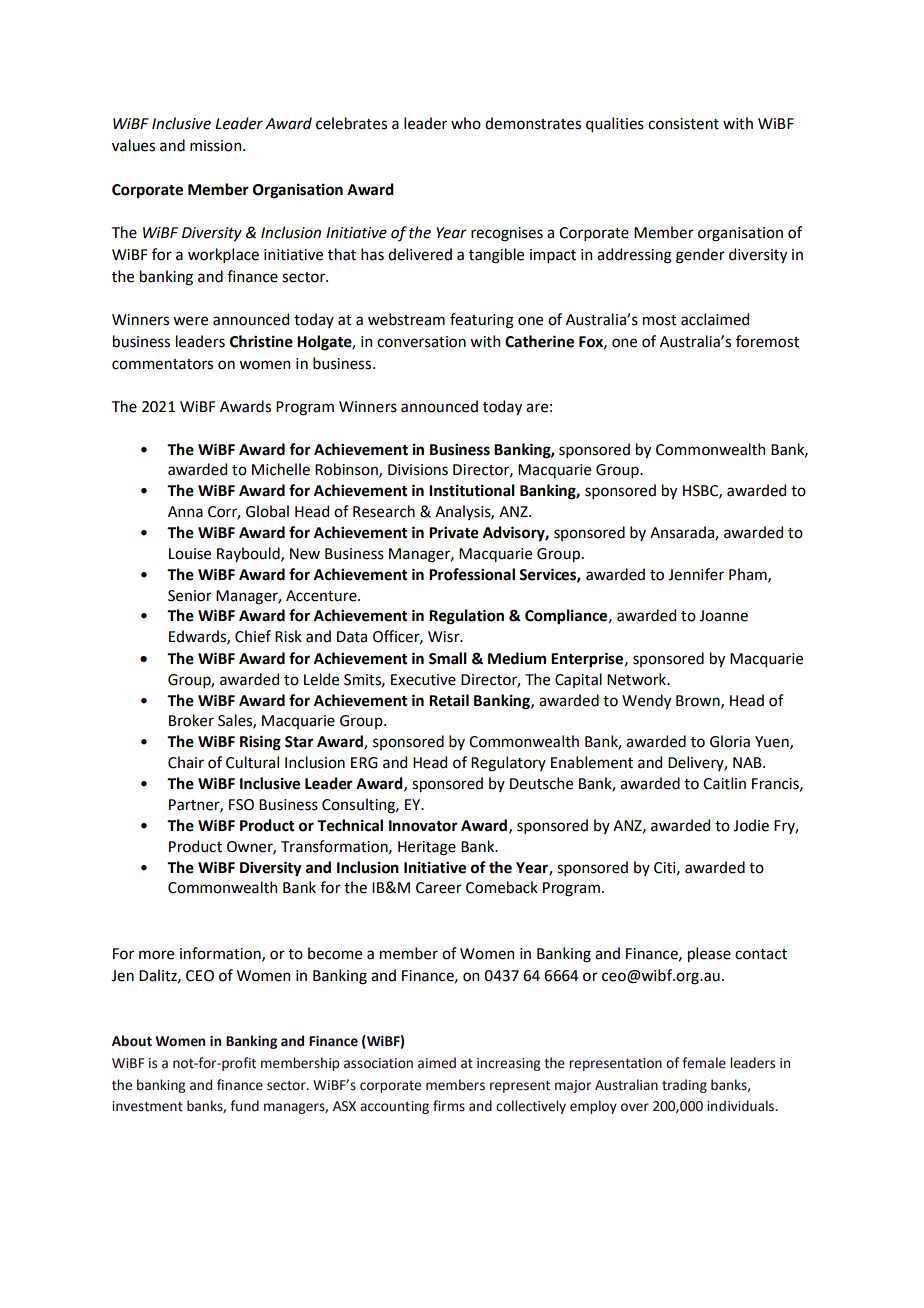  I want to click on mission, so click(217, 146).
